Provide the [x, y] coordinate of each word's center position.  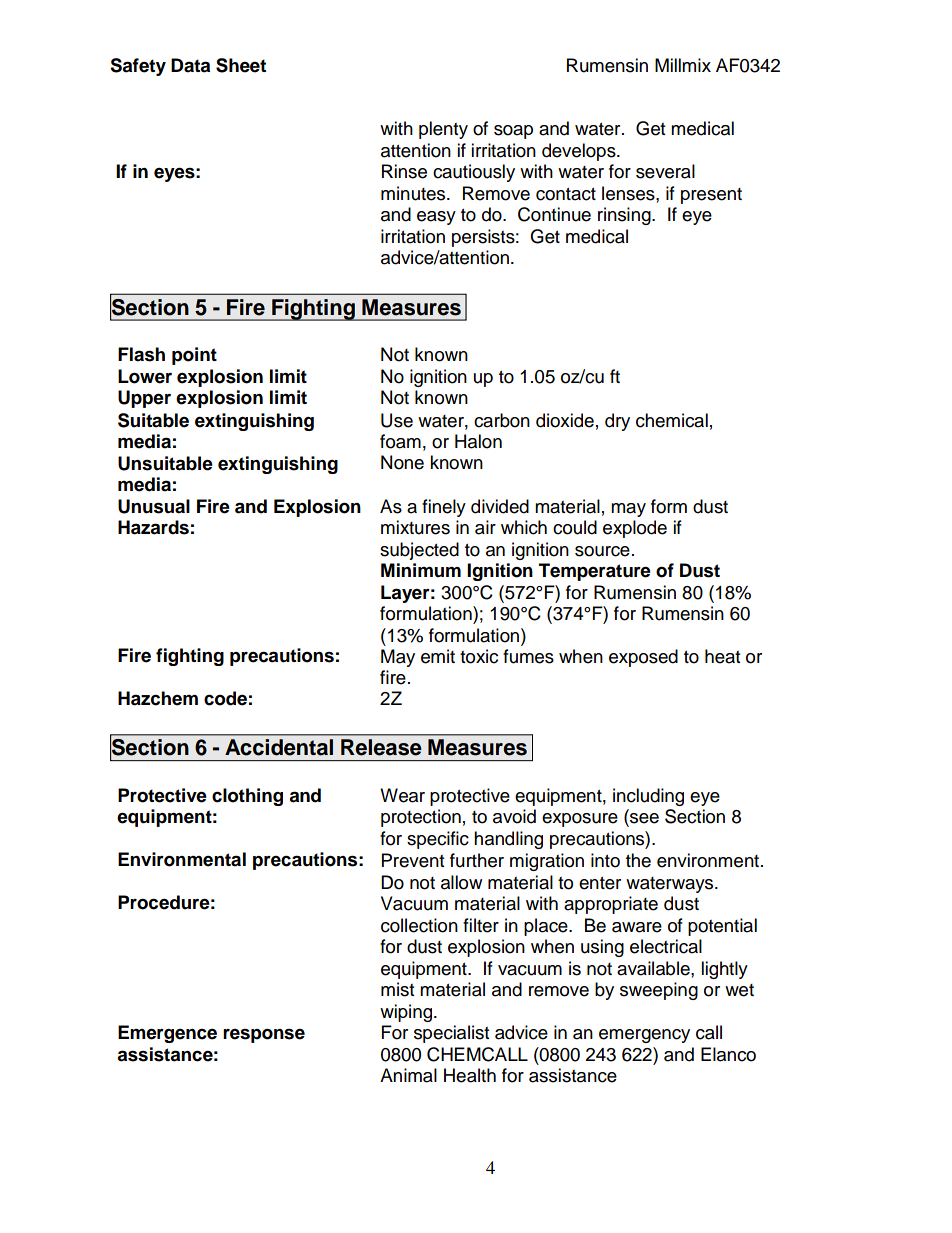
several [665, 171]
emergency [644, 1036]
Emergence [167, 1034]
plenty [443, 130]
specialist [451, 1034]
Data [190, 65]
